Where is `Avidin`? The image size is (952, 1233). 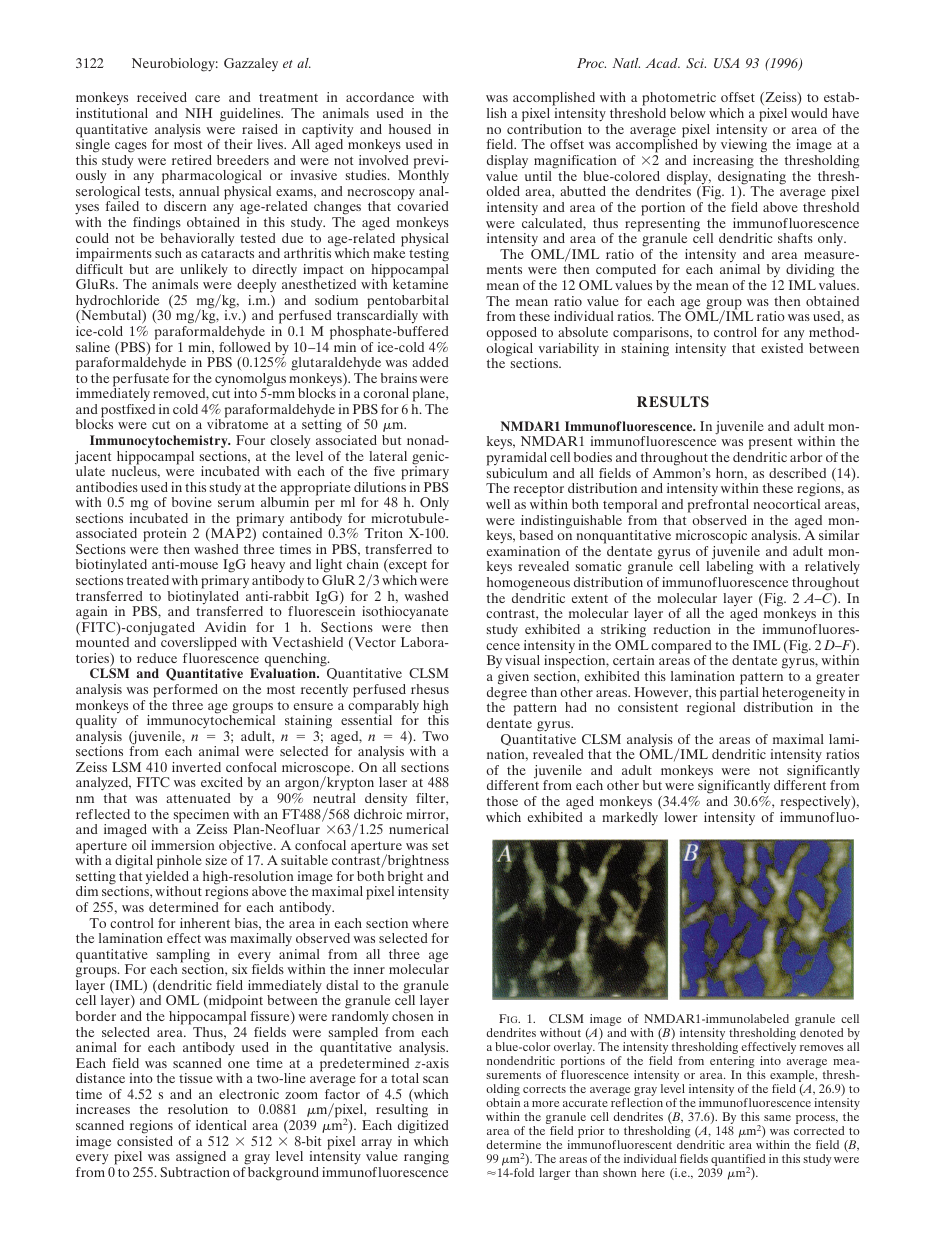 Avidin is located at coordinates (225, 627).
